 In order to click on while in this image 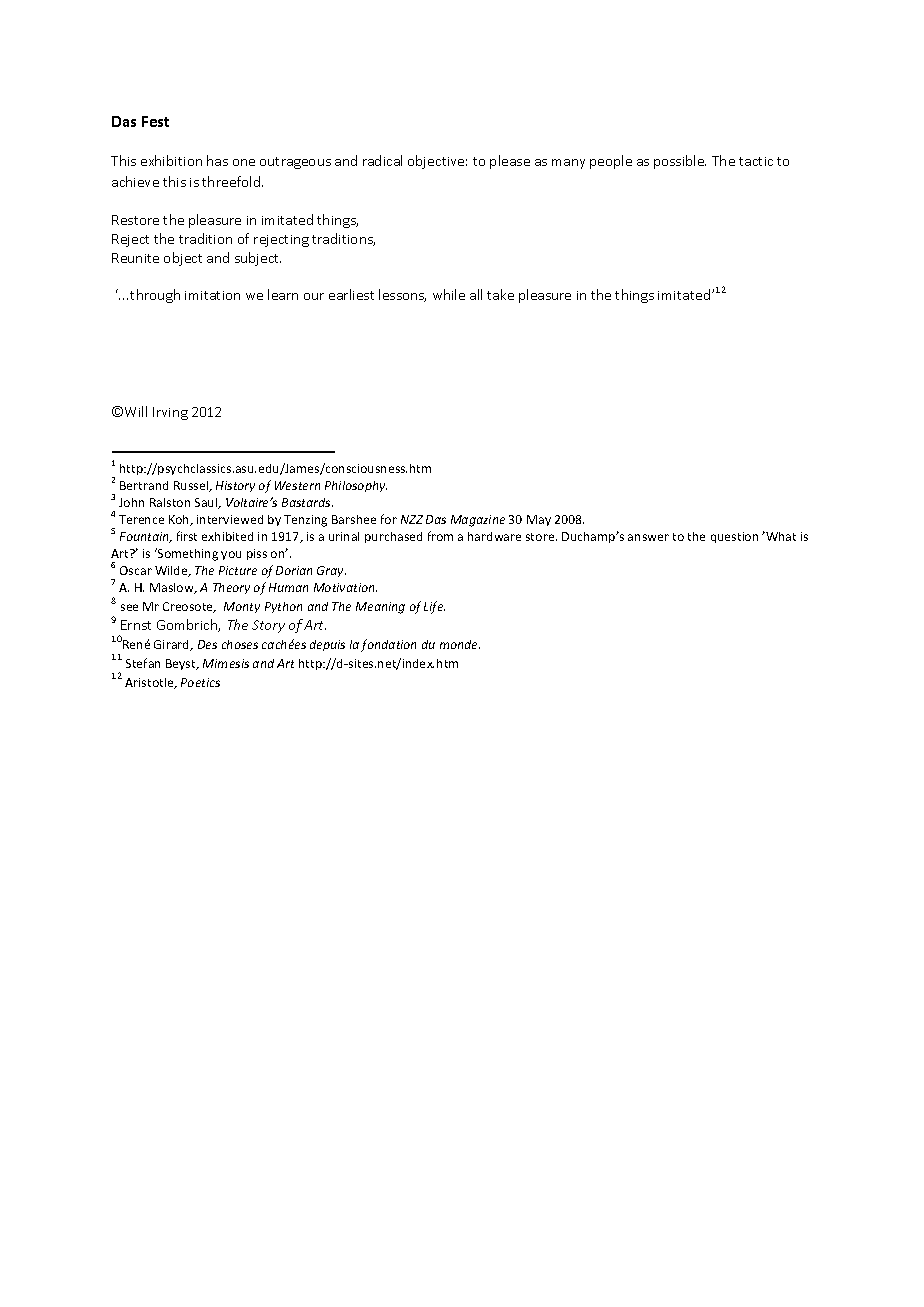, I will do `click(449, 294)`.
